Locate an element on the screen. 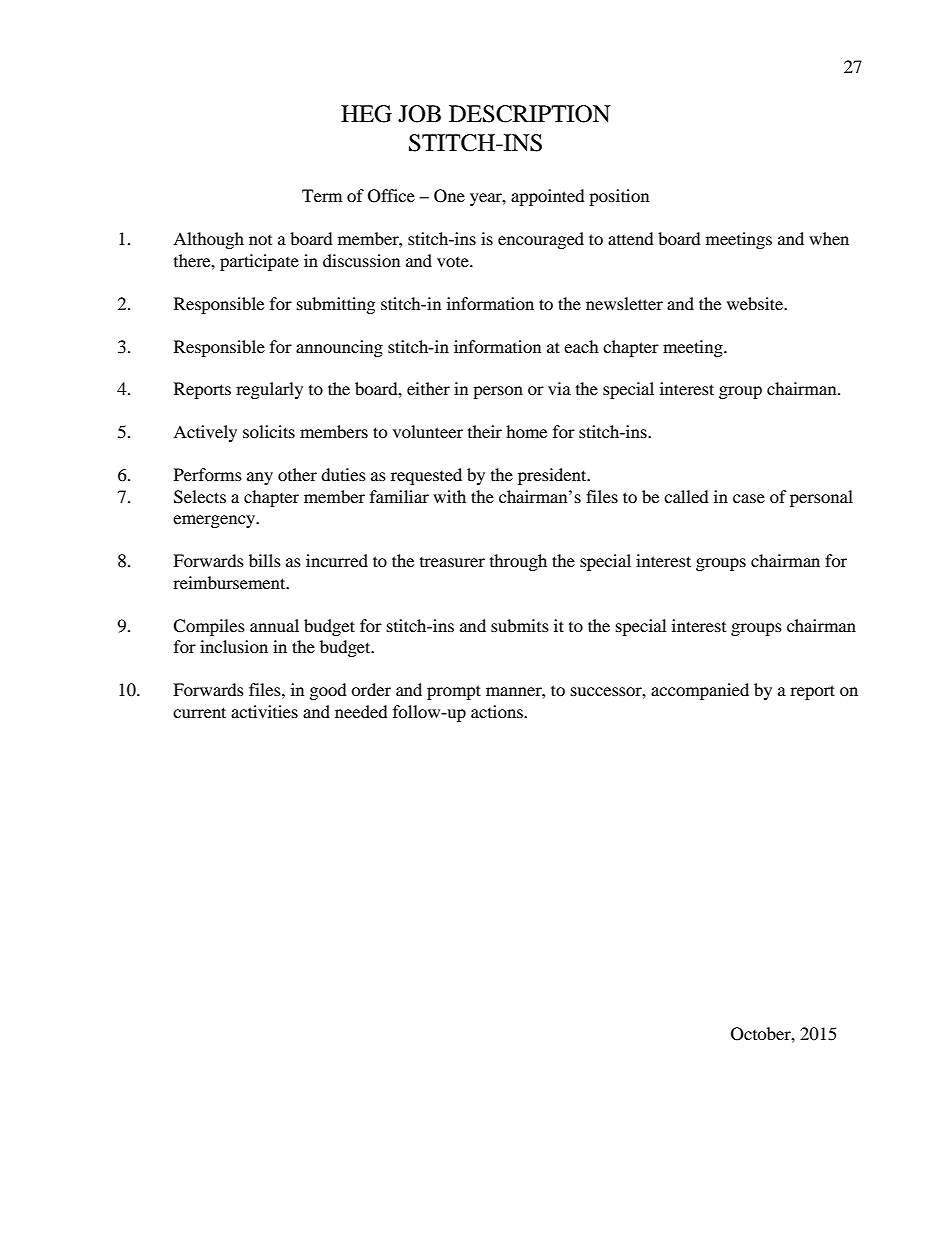 The width and height of the screenshot is (952, 1233). with is located at coordinates (449, 496).
